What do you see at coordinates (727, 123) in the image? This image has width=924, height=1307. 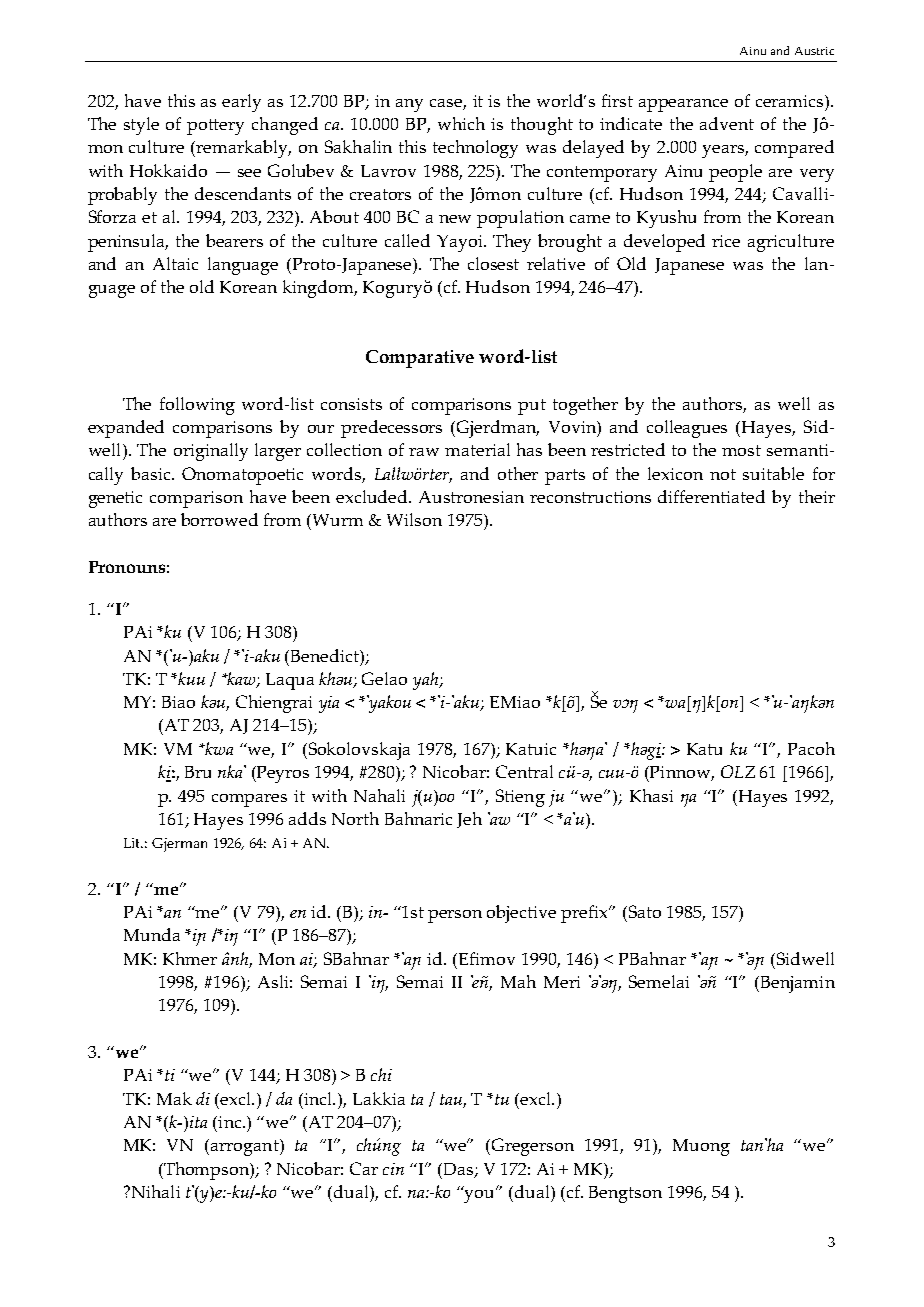 I see `advent` at bounding box center [727, 123].
